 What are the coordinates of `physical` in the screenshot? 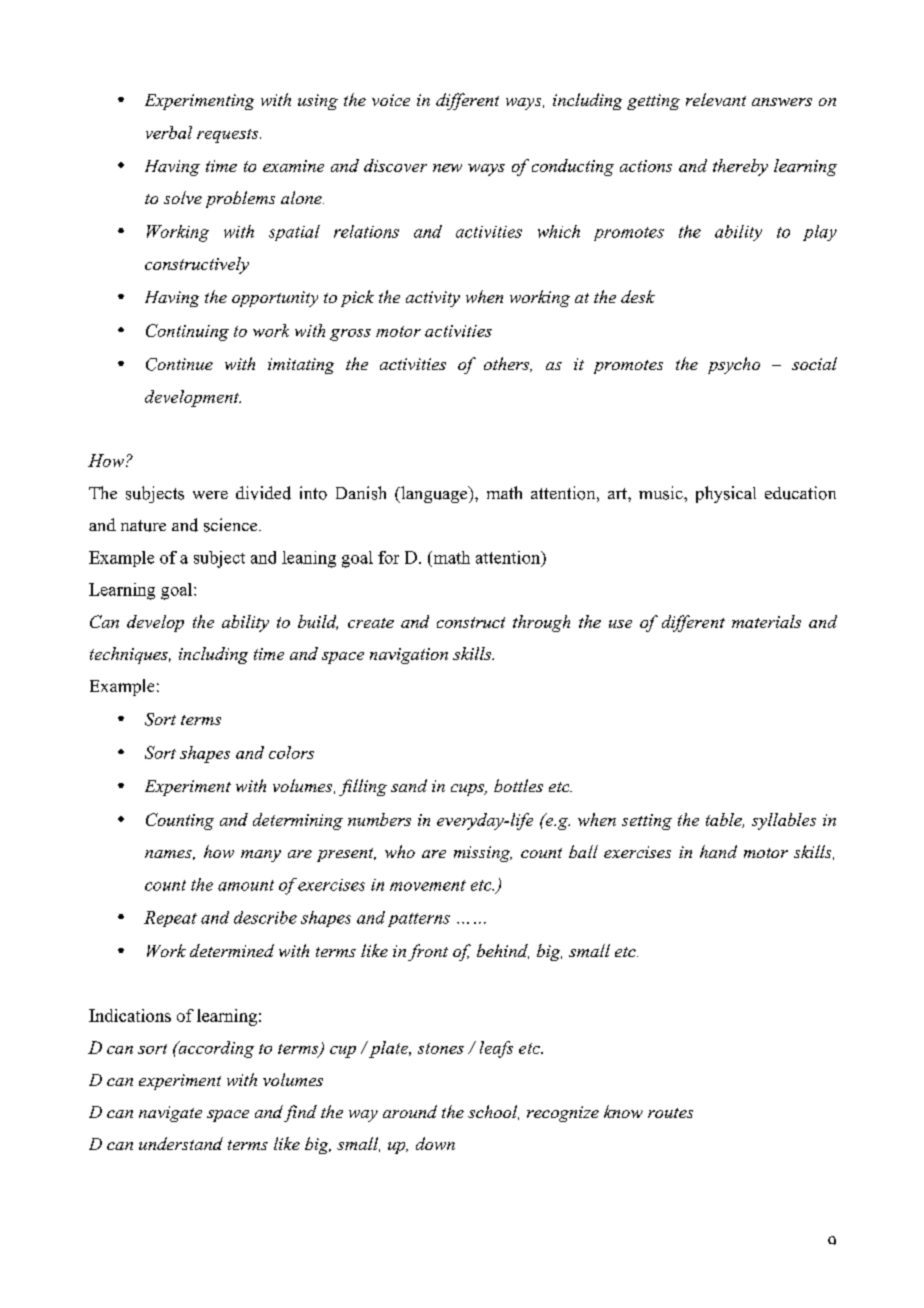 It's located at (726, 494).
